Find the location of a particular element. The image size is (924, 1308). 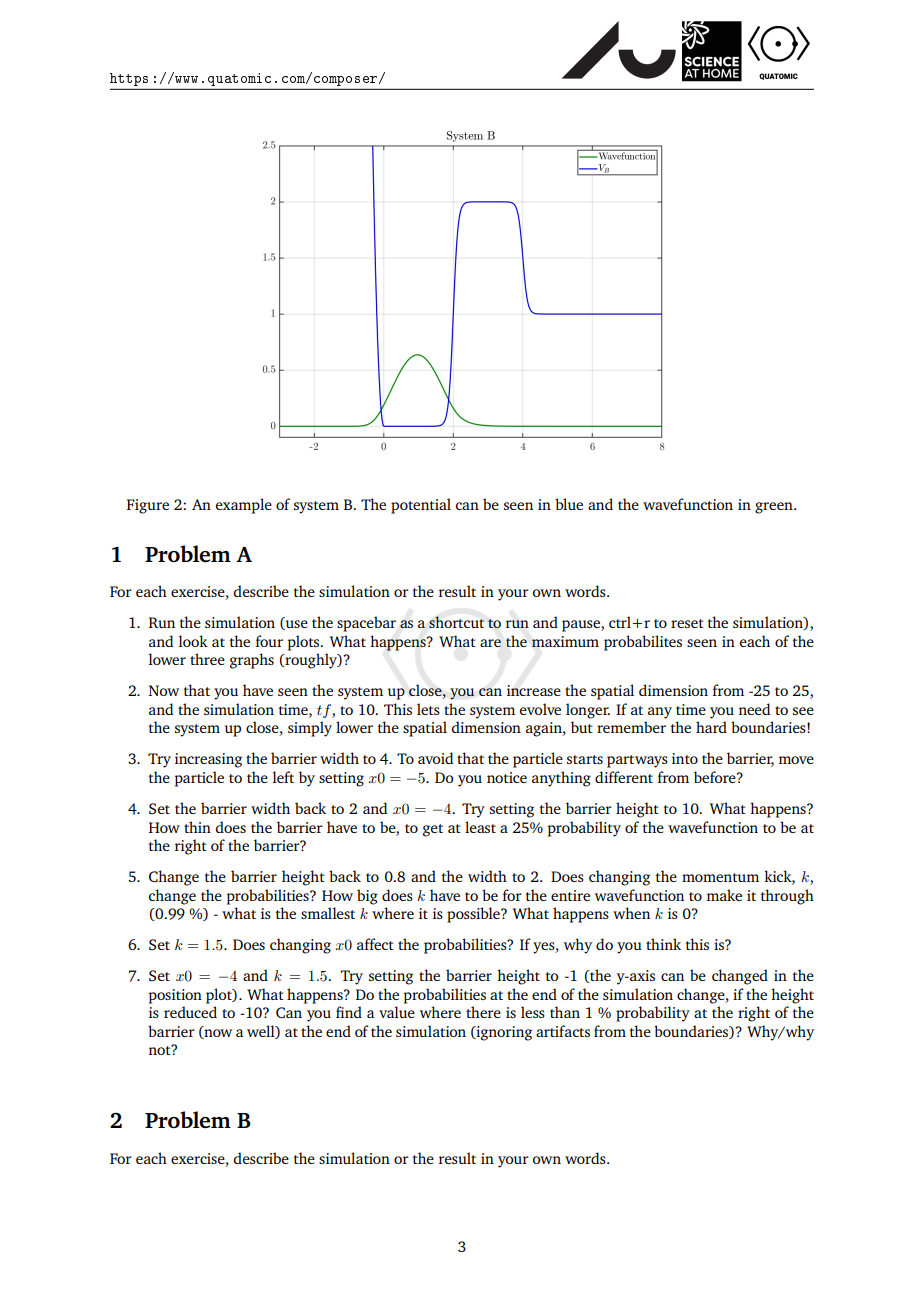

green is located at coordinates (775, 508).
